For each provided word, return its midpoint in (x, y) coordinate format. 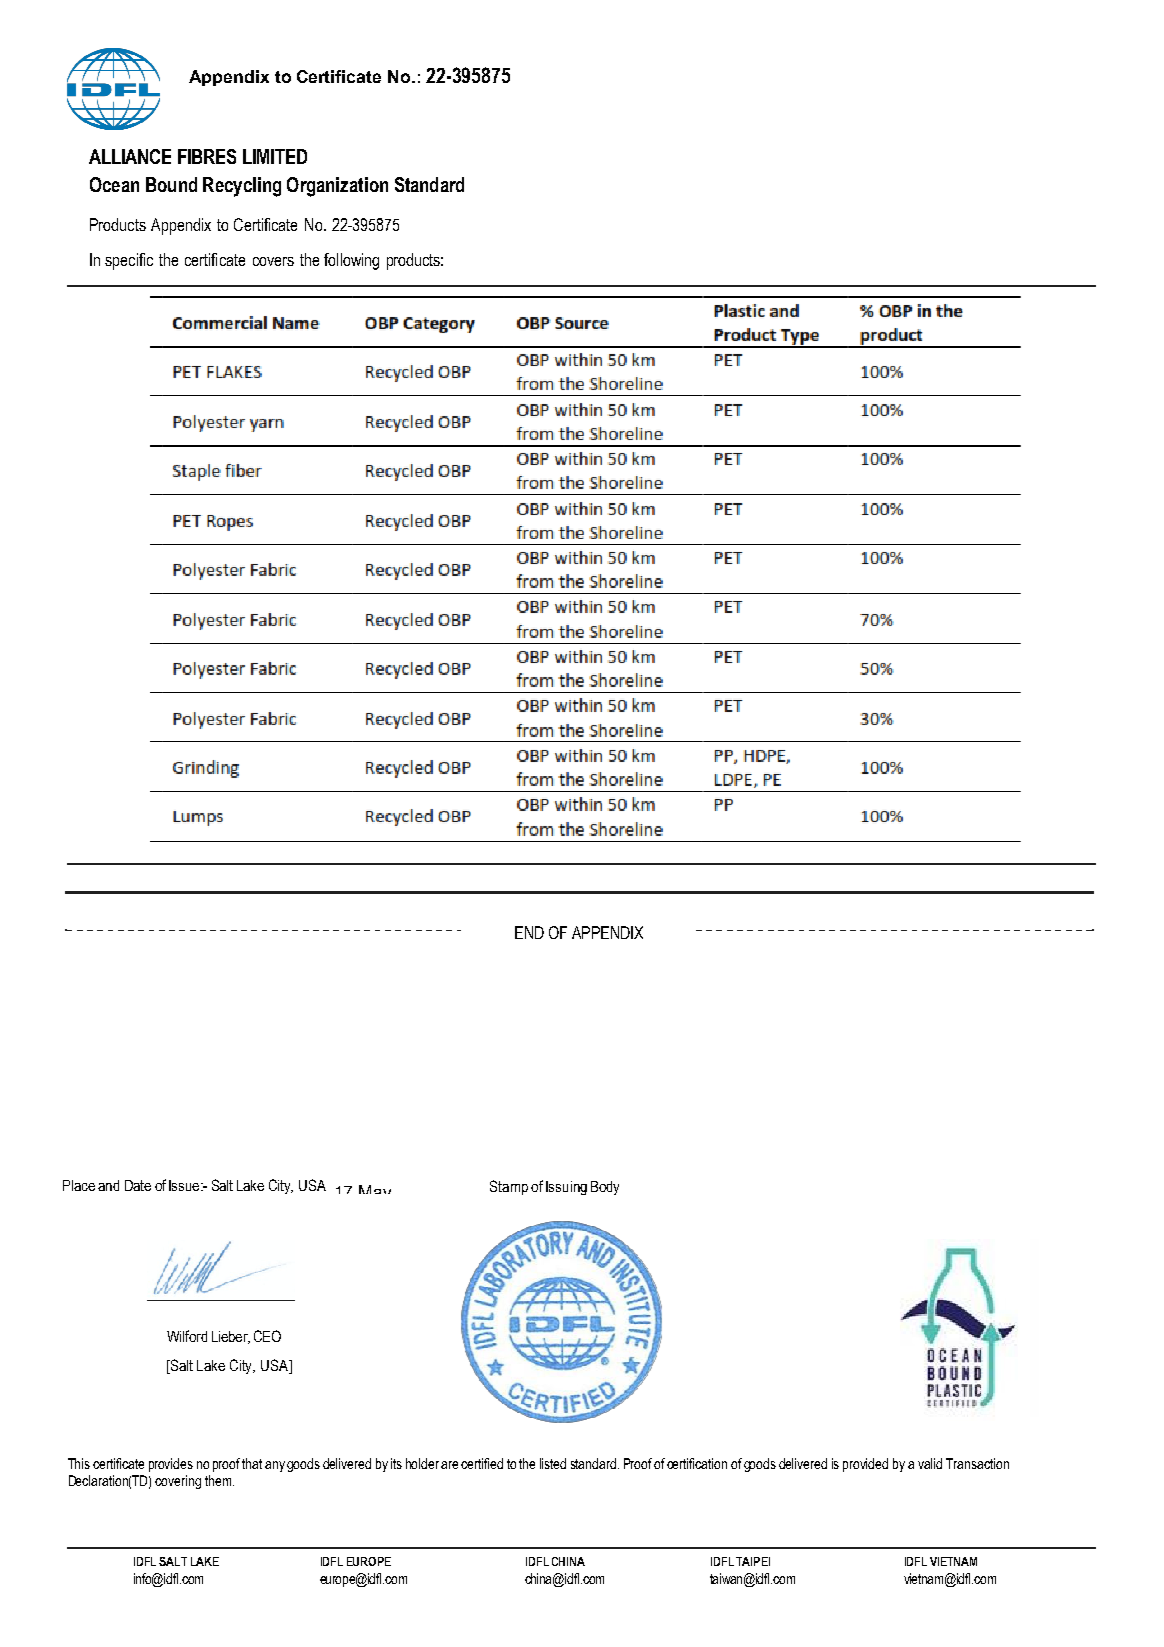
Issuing (566, 1188)
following (351, 261)
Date (138, 1185)
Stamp (509, 1187)
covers (273, 261)
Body (605, 1188)
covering (178, 1482)
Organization (337, 187)
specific (129, 261)
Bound (171, 184)
